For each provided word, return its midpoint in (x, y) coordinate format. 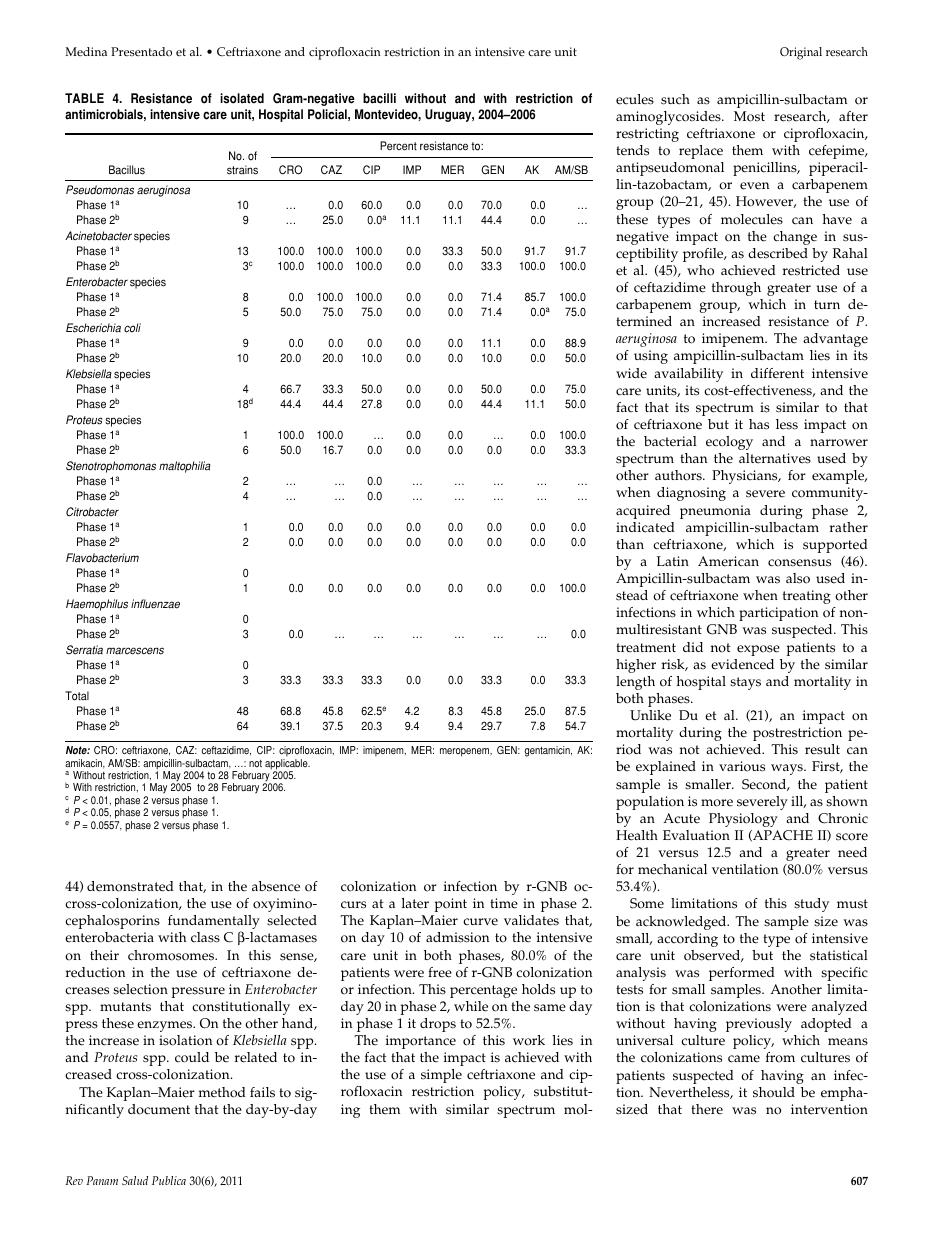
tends (632, 150)
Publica (169, 1180)
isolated (242, 98)
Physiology (743, 820)
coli (132, 328)
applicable (287, 765)
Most (749, 116)
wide (631, 373)
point (451, 905)
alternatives (775, 458)
